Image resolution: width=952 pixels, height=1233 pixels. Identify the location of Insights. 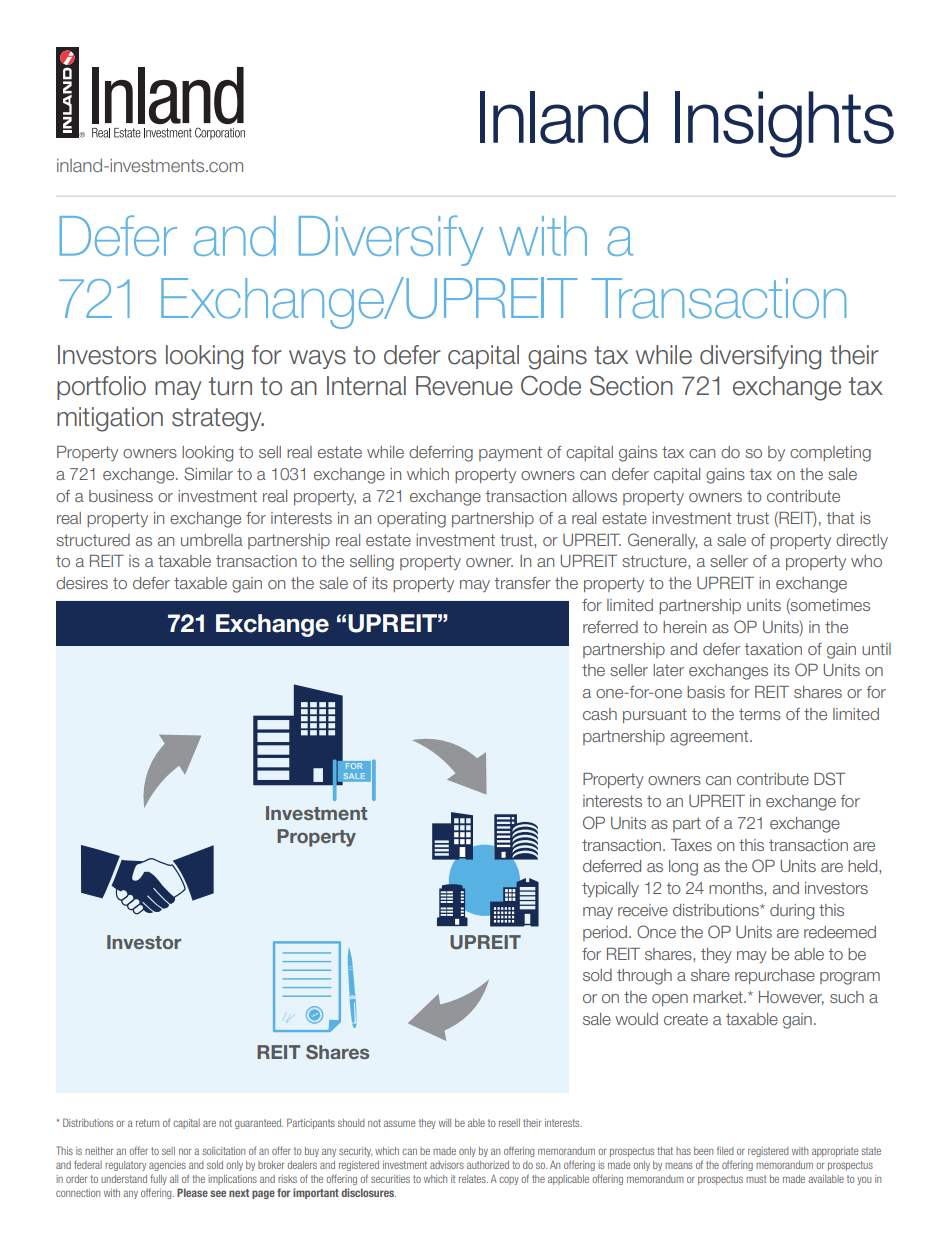
(784, 124).
